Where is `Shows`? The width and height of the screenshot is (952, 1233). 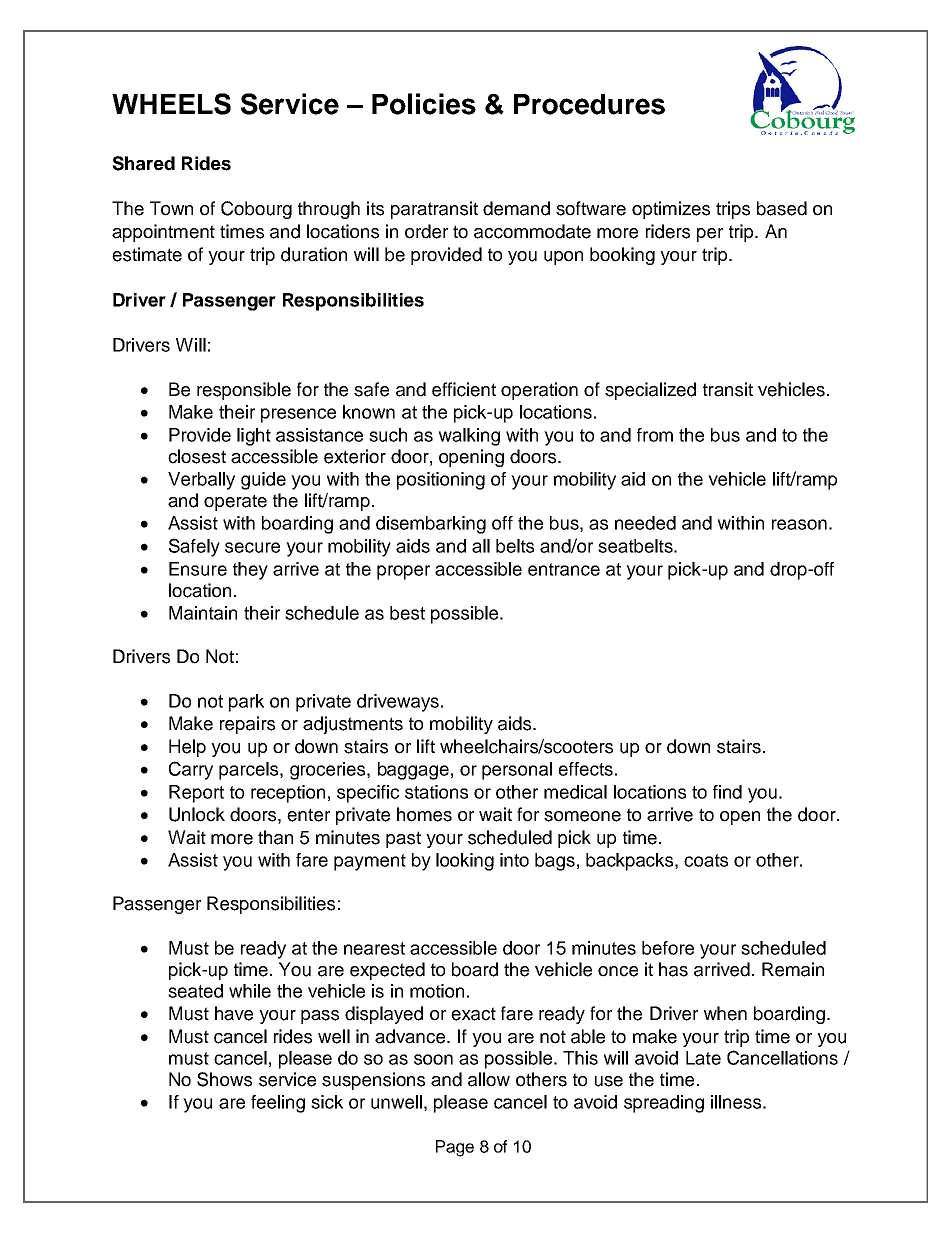
Shows is located at coordinates (224, 1079).
